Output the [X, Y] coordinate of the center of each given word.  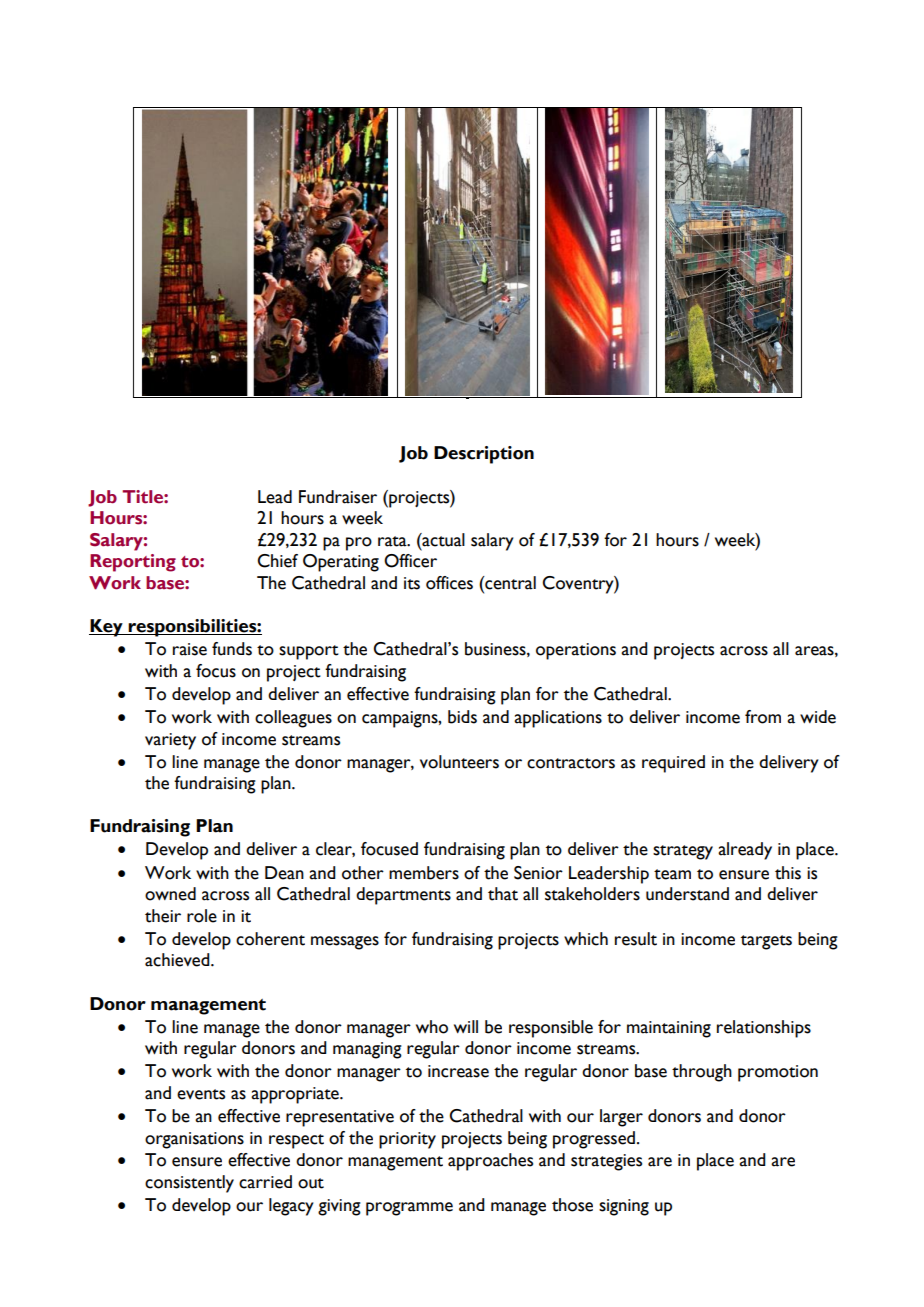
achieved [178, 960]
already [745, 851]
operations [576, 651]
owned [170, 894]
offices [449, 583]
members [424, 873]
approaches [490, 1162]
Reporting [133, 563]
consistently [189, 1184]
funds [232, 649]
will [466, 1026]
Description [484, 455]
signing [624, 1207]
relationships [764, 1029]
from [763, 717]
